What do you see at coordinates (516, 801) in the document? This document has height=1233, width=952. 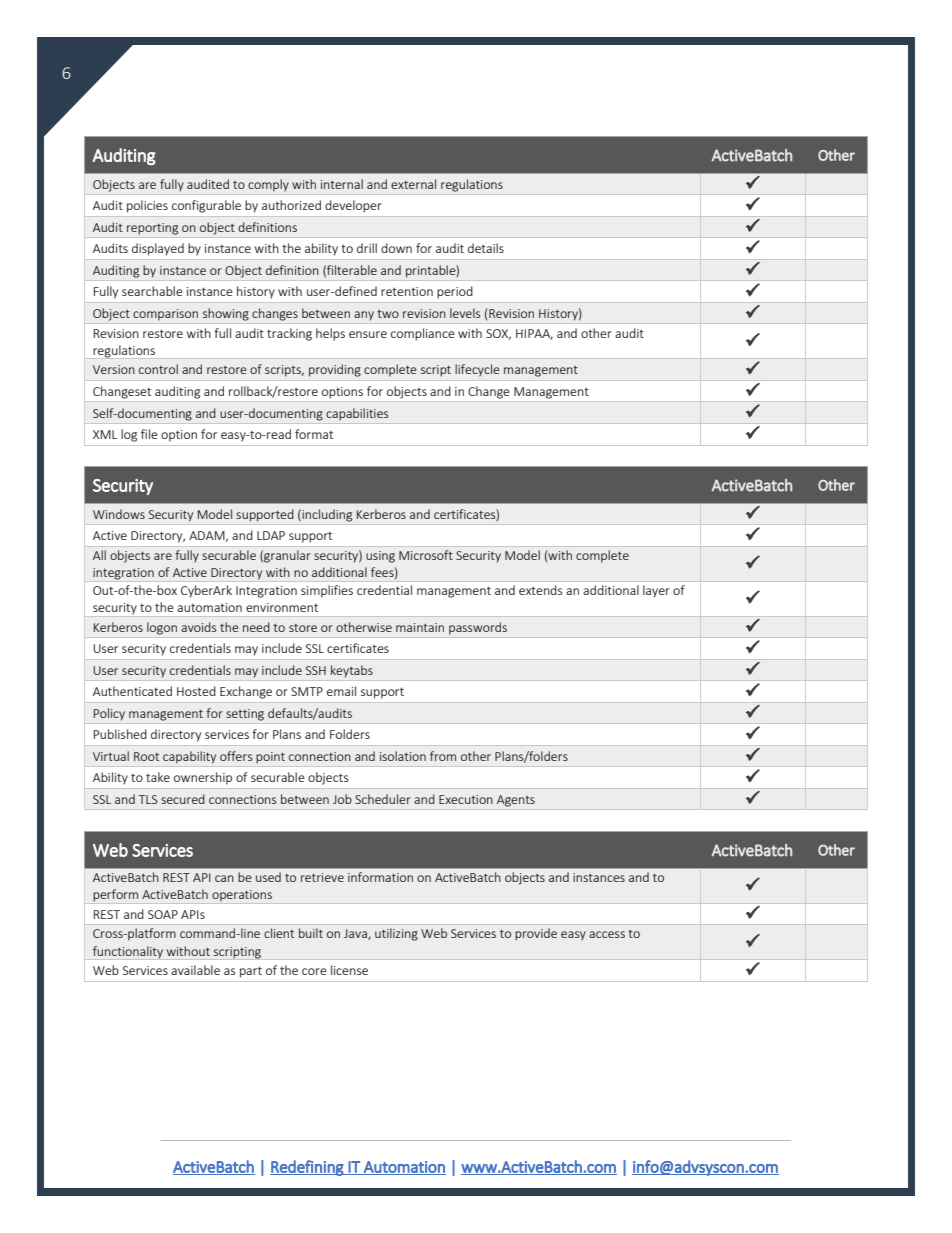 I see `Agents` at bounding box center [516, 801].
